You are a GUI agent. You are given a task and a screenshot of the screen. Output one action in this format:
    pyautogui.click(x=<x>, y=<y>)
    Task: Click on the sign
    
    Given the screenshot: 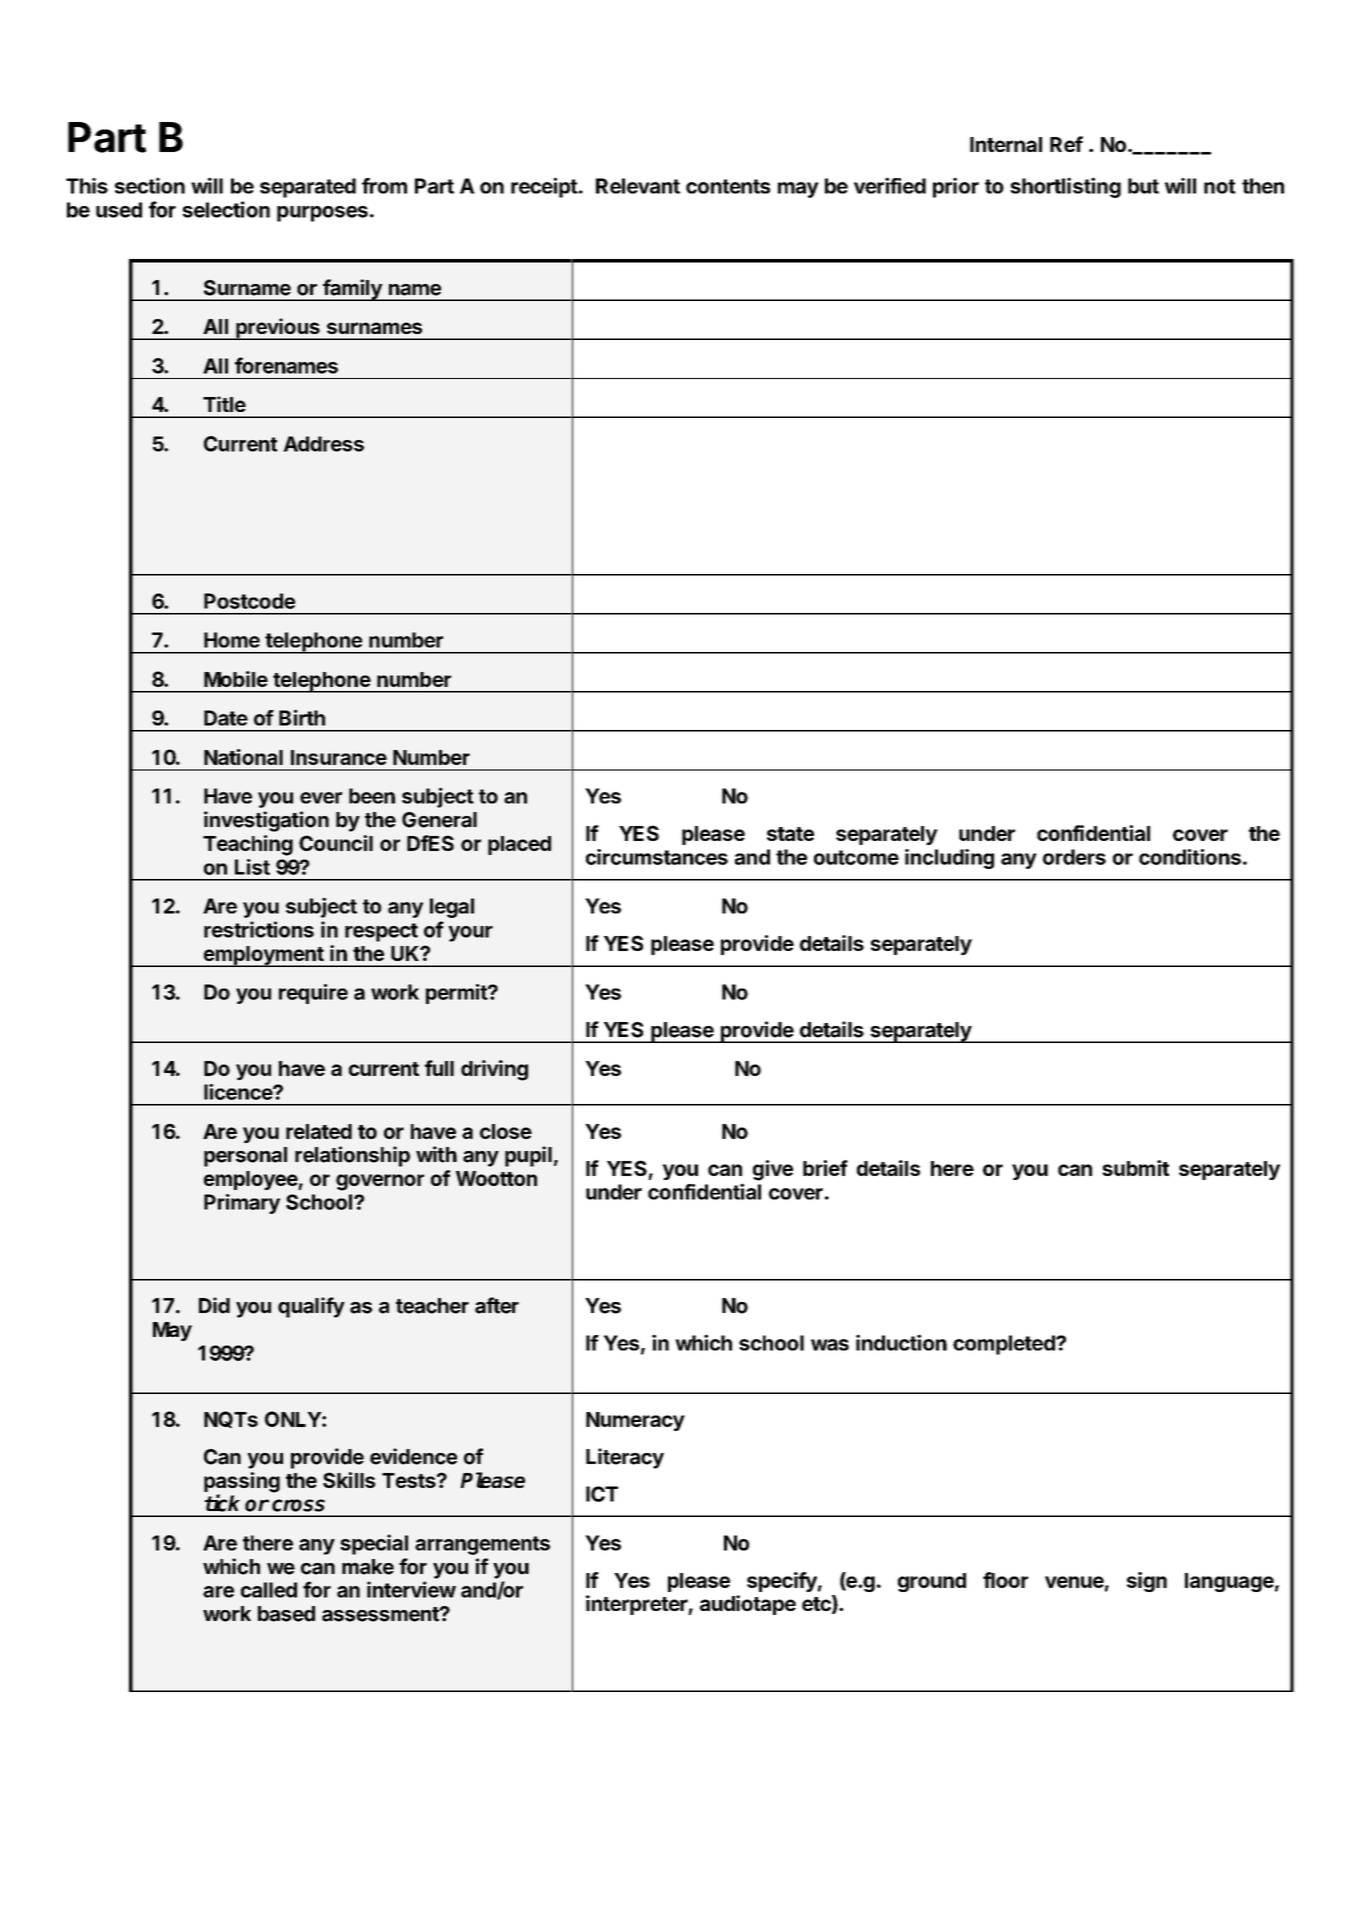 What is the action you would take?
    pyautogui.click(x=1147, y=1582)
